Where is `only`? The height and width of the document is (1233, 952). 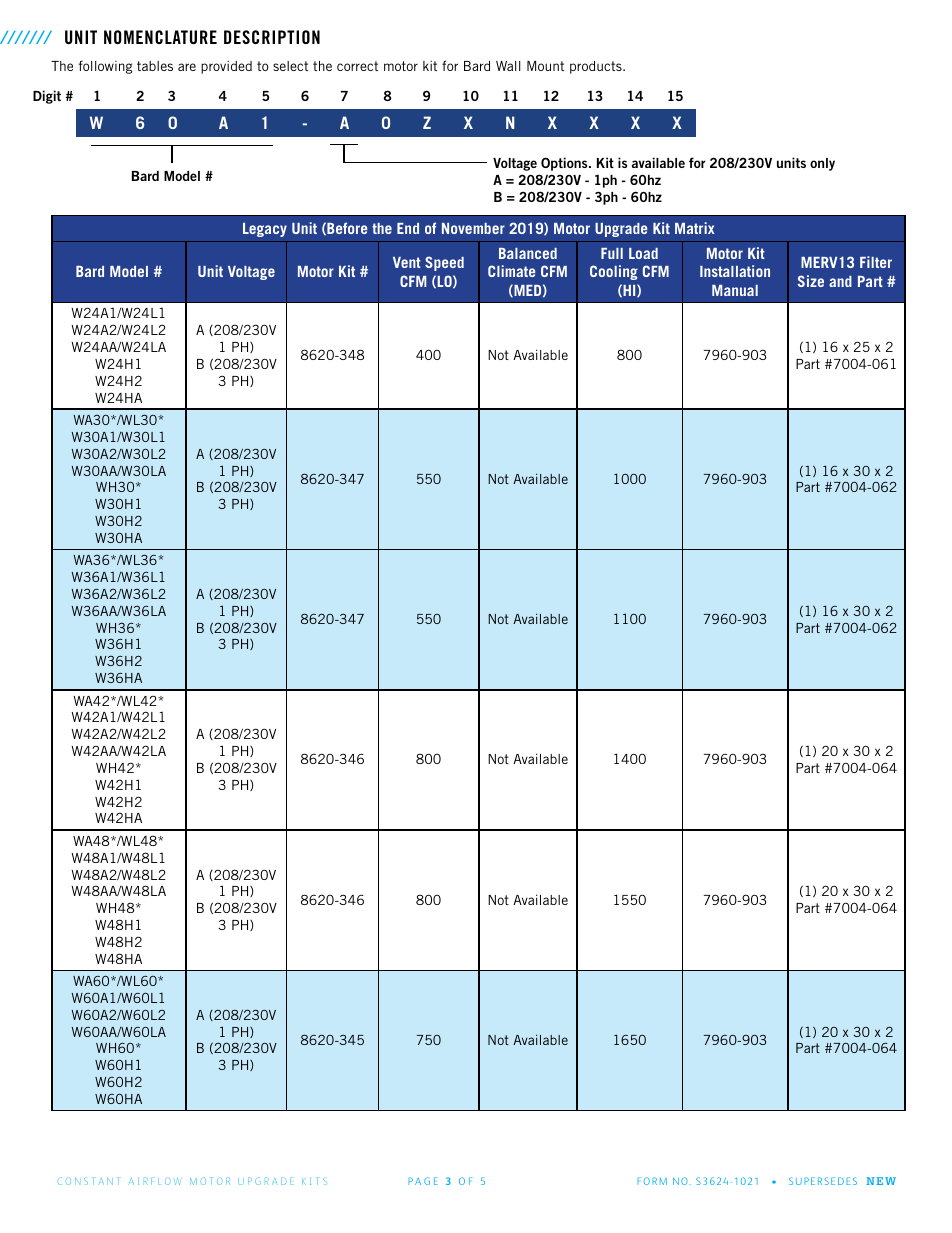 only is located at coordinates (822, 164).
